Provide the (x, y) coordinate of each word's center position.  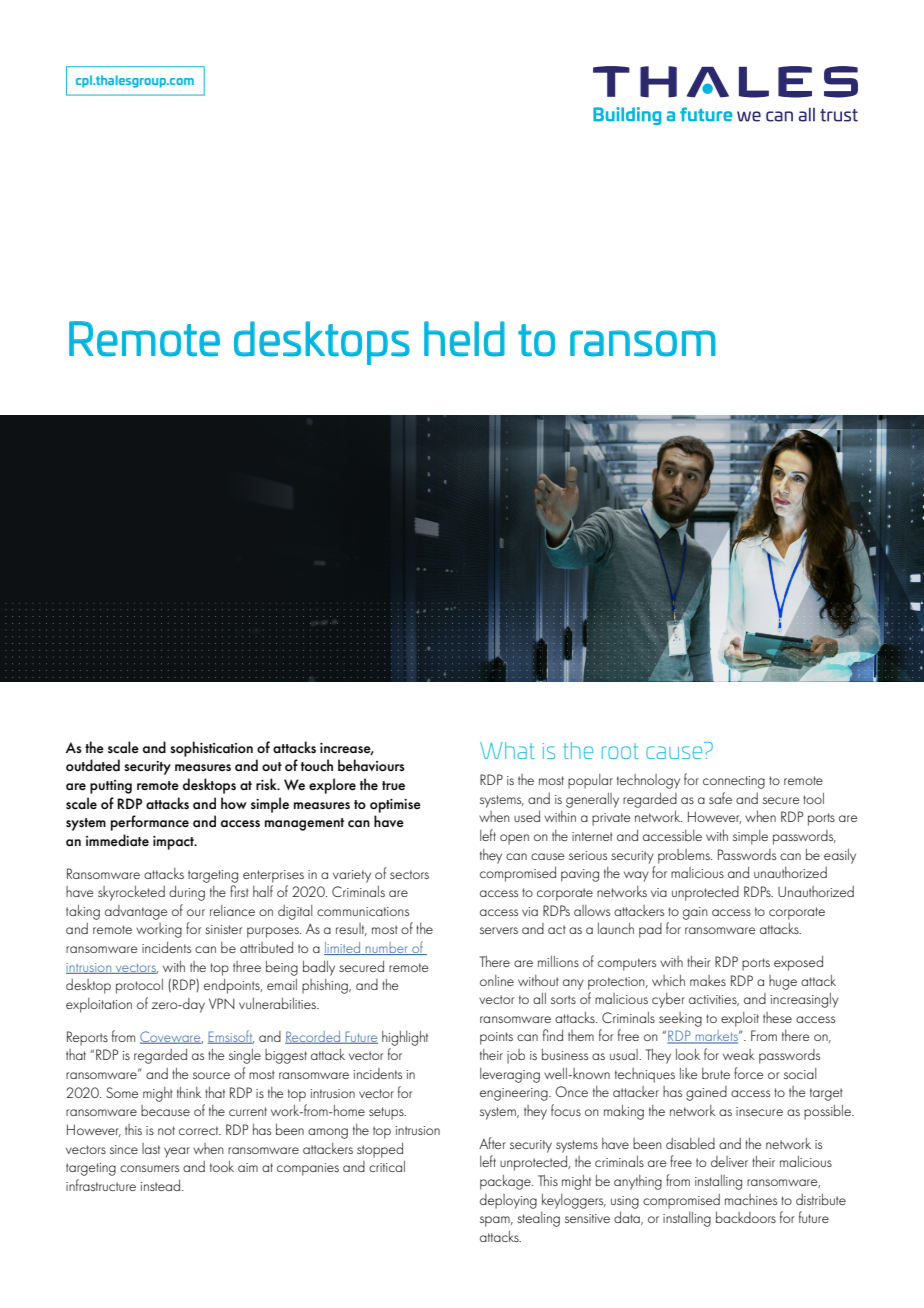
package (506, 1182)
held (464, 339)
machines (751, 1199)
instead (162, 1185)
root (620, 751)
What (507, 750)
